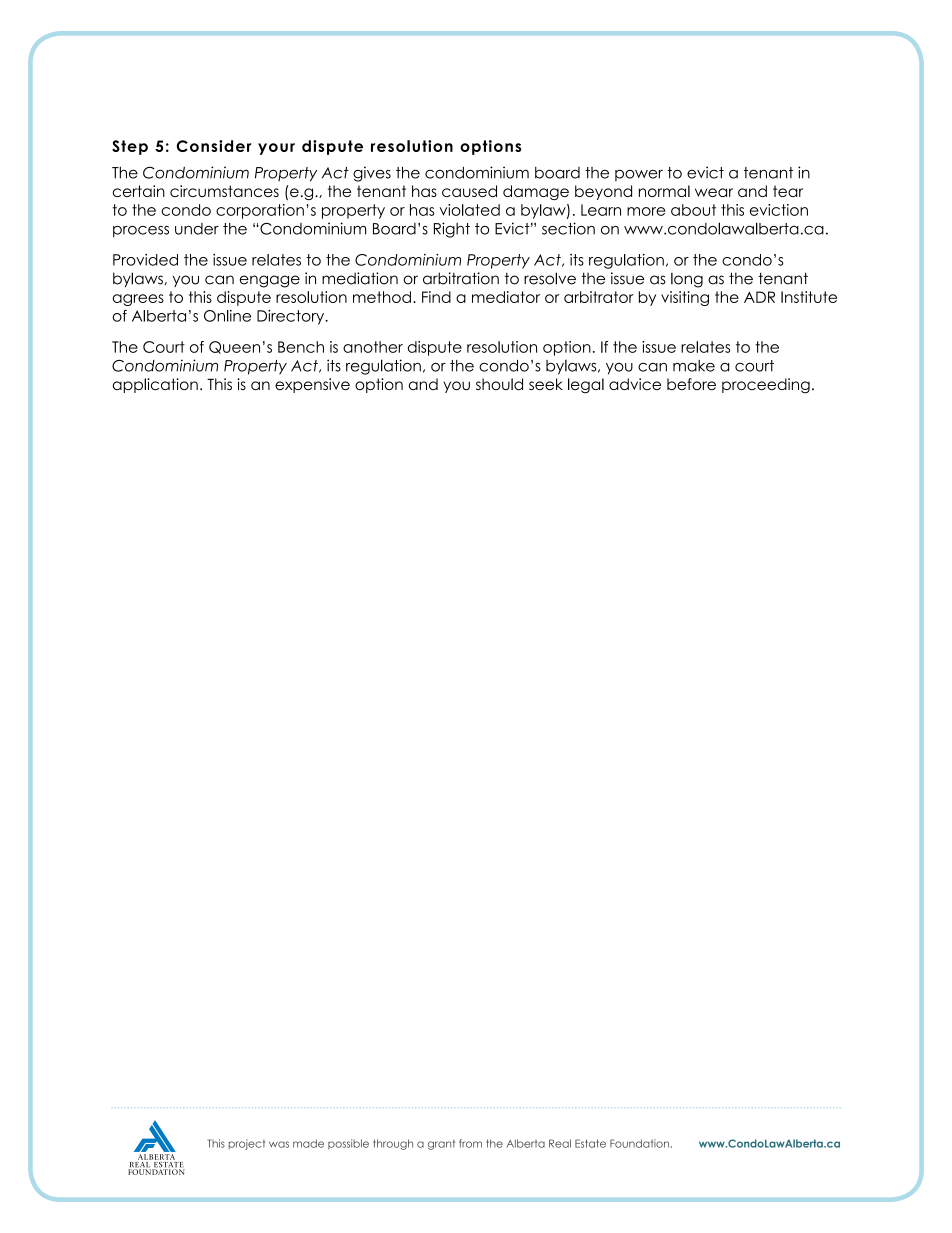  What do you see at coordinates (469, 191) in the page?
I see `caused` at bounding box center [469, 191].
